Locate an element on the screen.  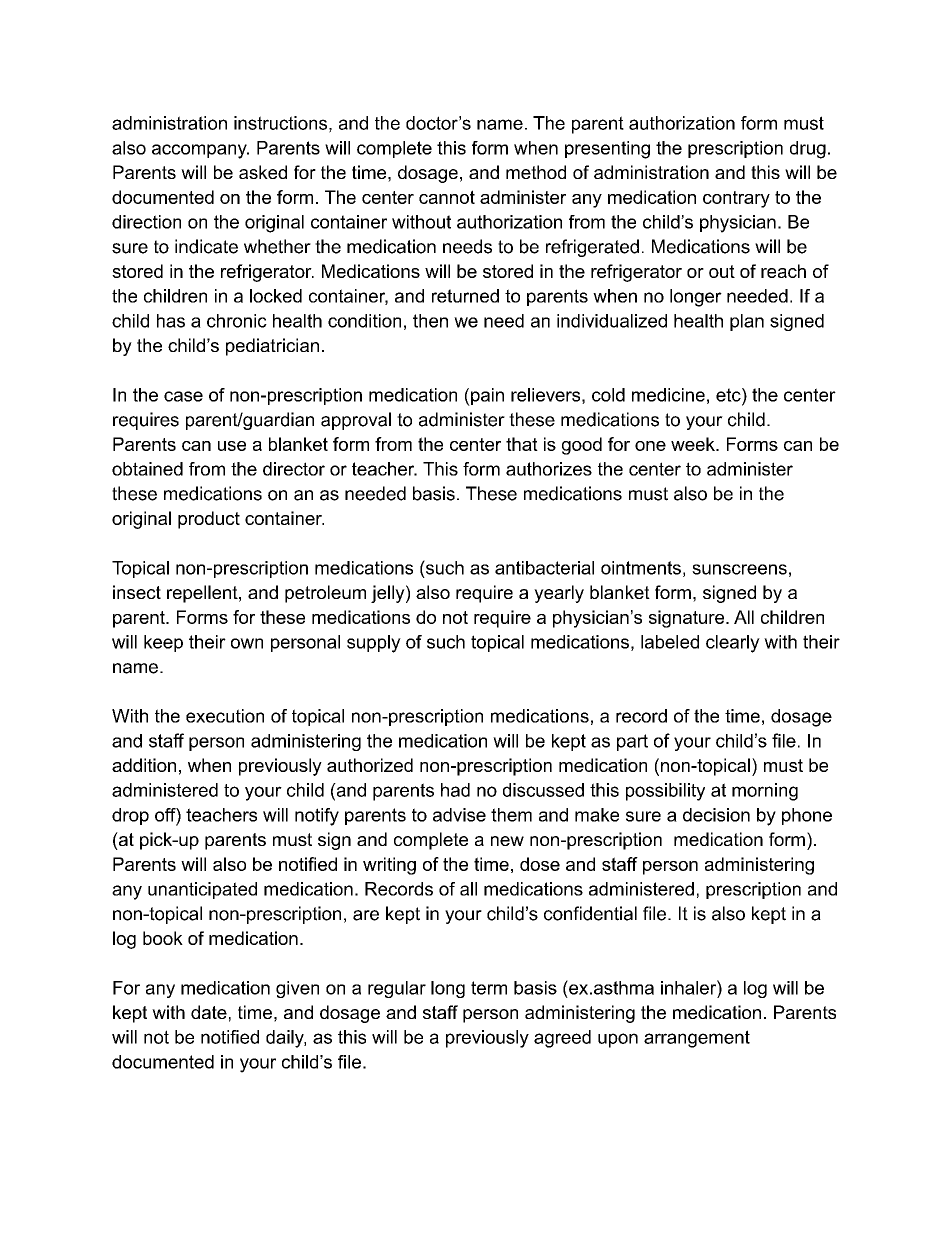
cannot is located at coordinates (447, 197).
